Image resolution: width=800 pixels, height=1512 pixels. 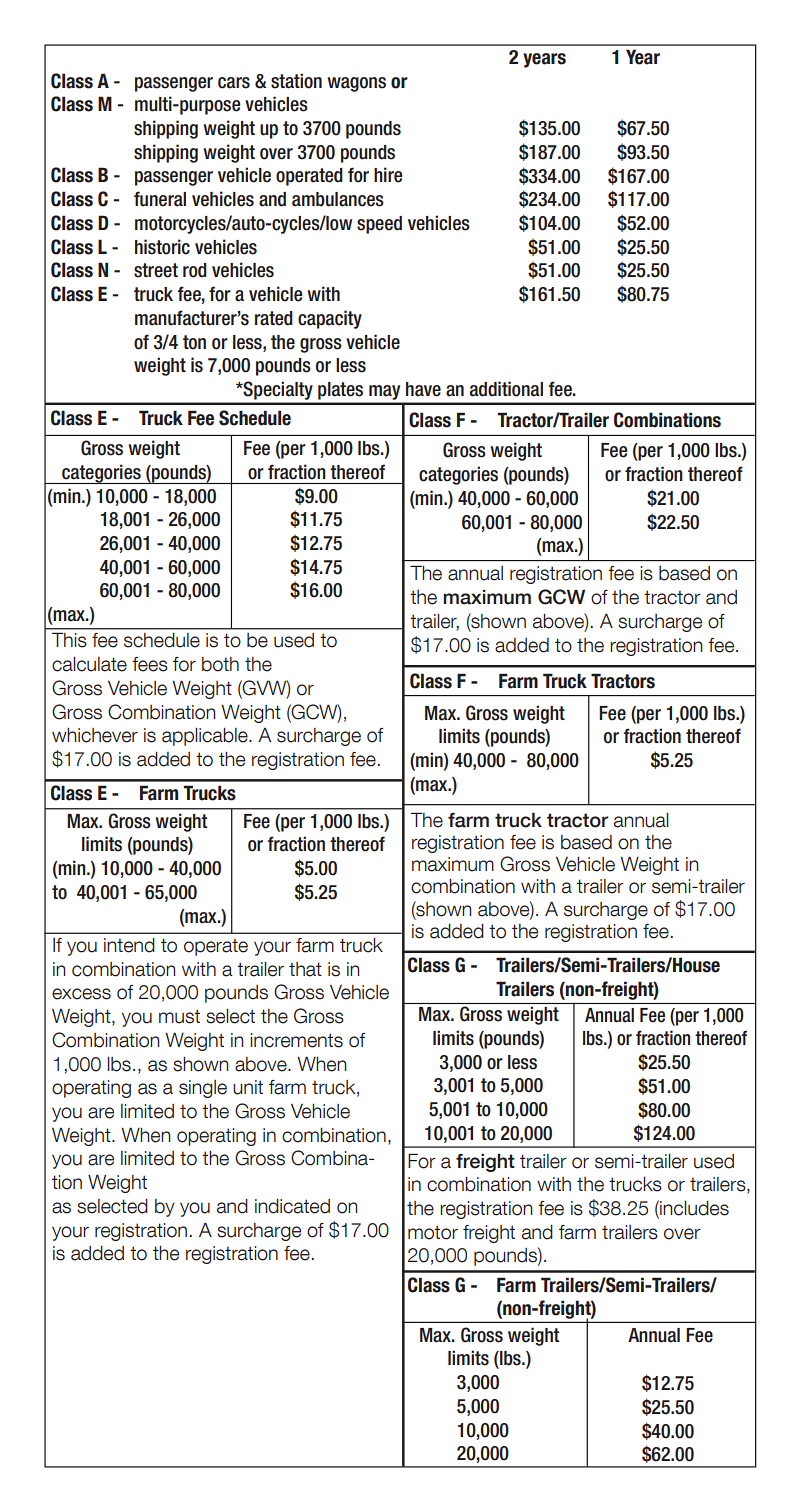 What do you see at coordinates (194, 342) in the screenshot?
I see `ton` at bounding box center [194, 342].
